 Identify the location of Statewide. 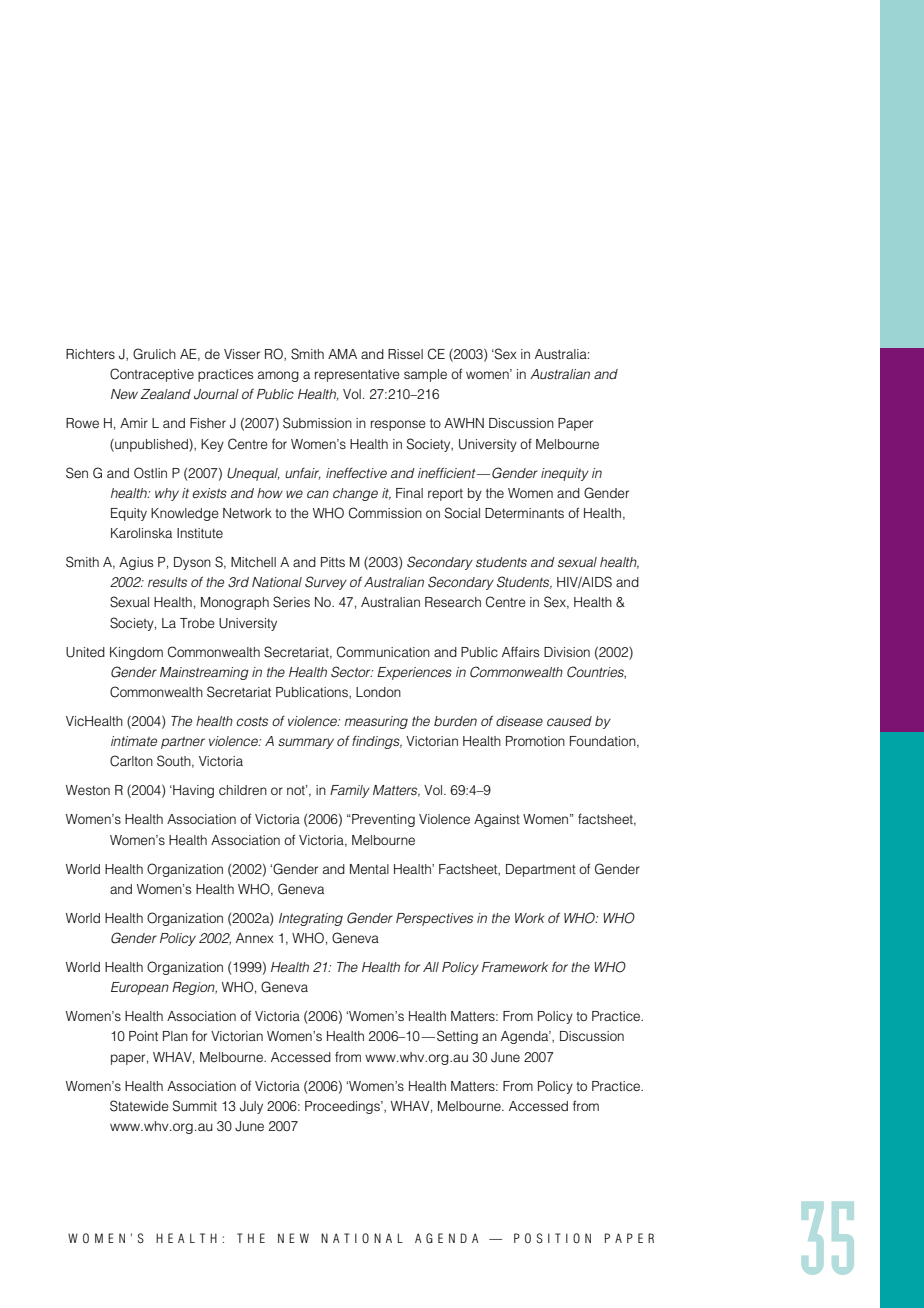
(139, 1106).
